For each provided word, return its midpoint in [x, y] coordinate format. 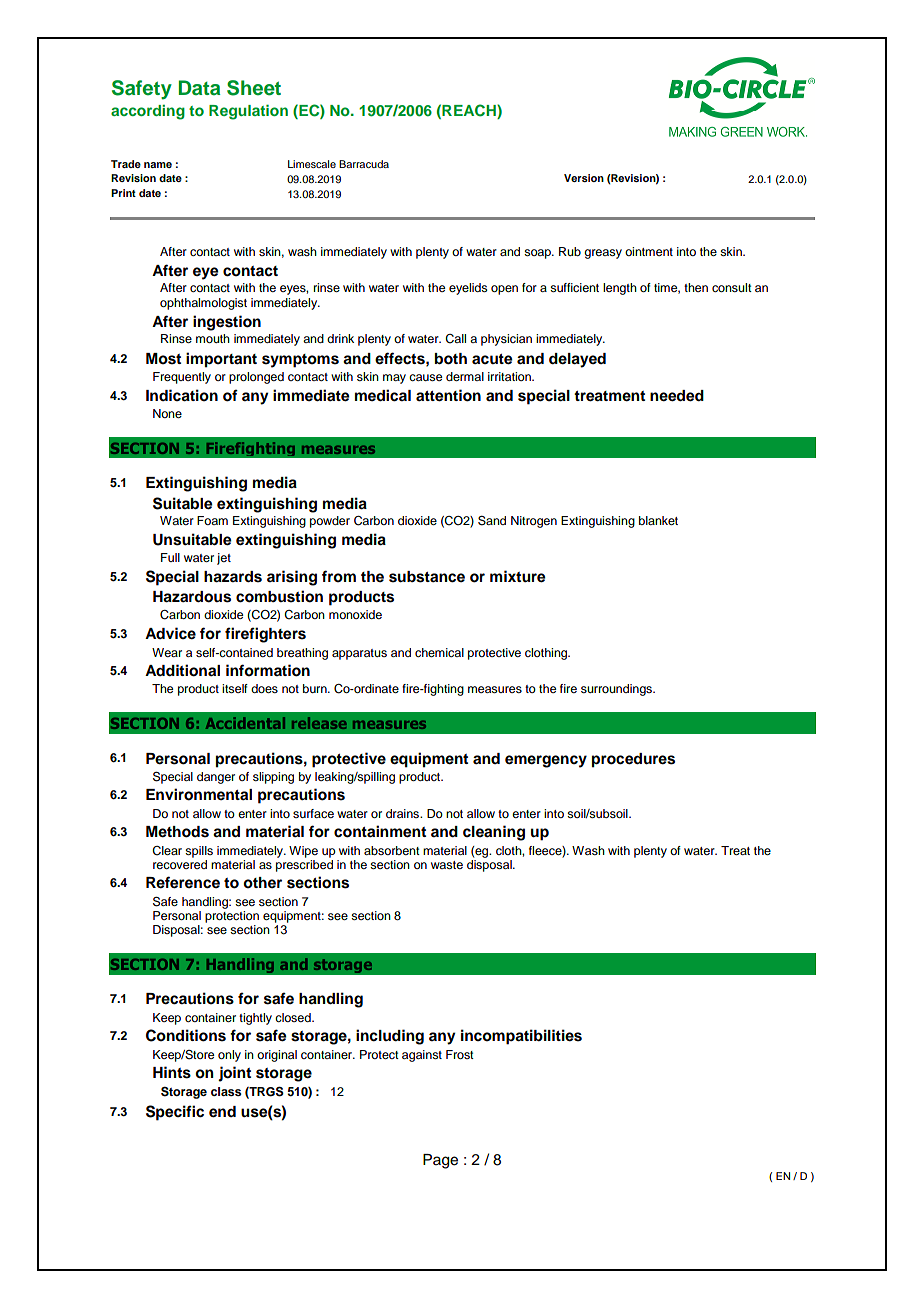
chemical [439, 652]
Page [440, 1161]
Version [584, 178]
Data [199, 87]
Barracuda [364, 164]
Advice [170, 633]
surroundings [618, 690]
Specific [175, 1113]
